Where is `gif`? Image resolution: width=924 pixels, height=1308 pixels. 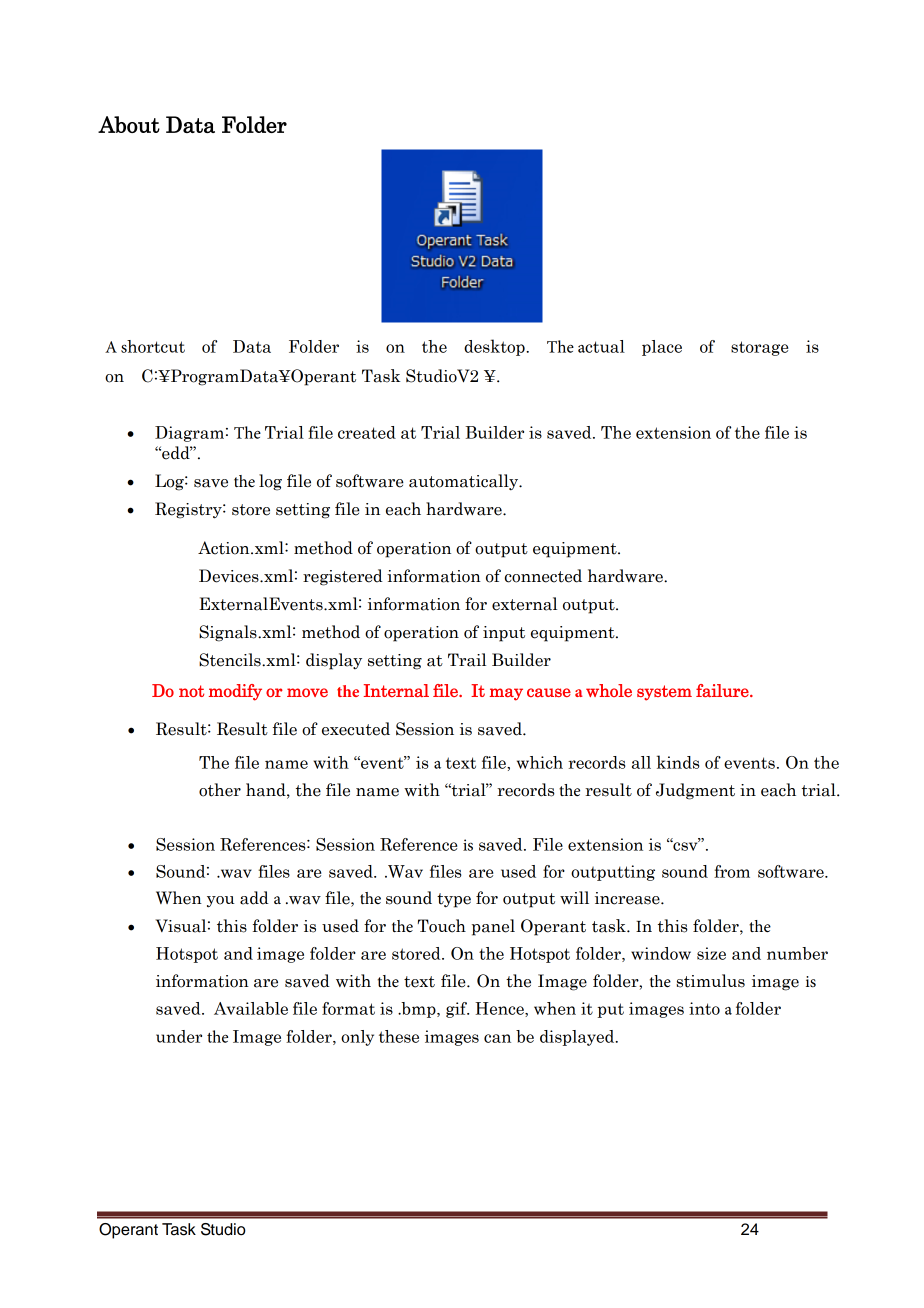
gif is located at coordinates (457, 1010).
